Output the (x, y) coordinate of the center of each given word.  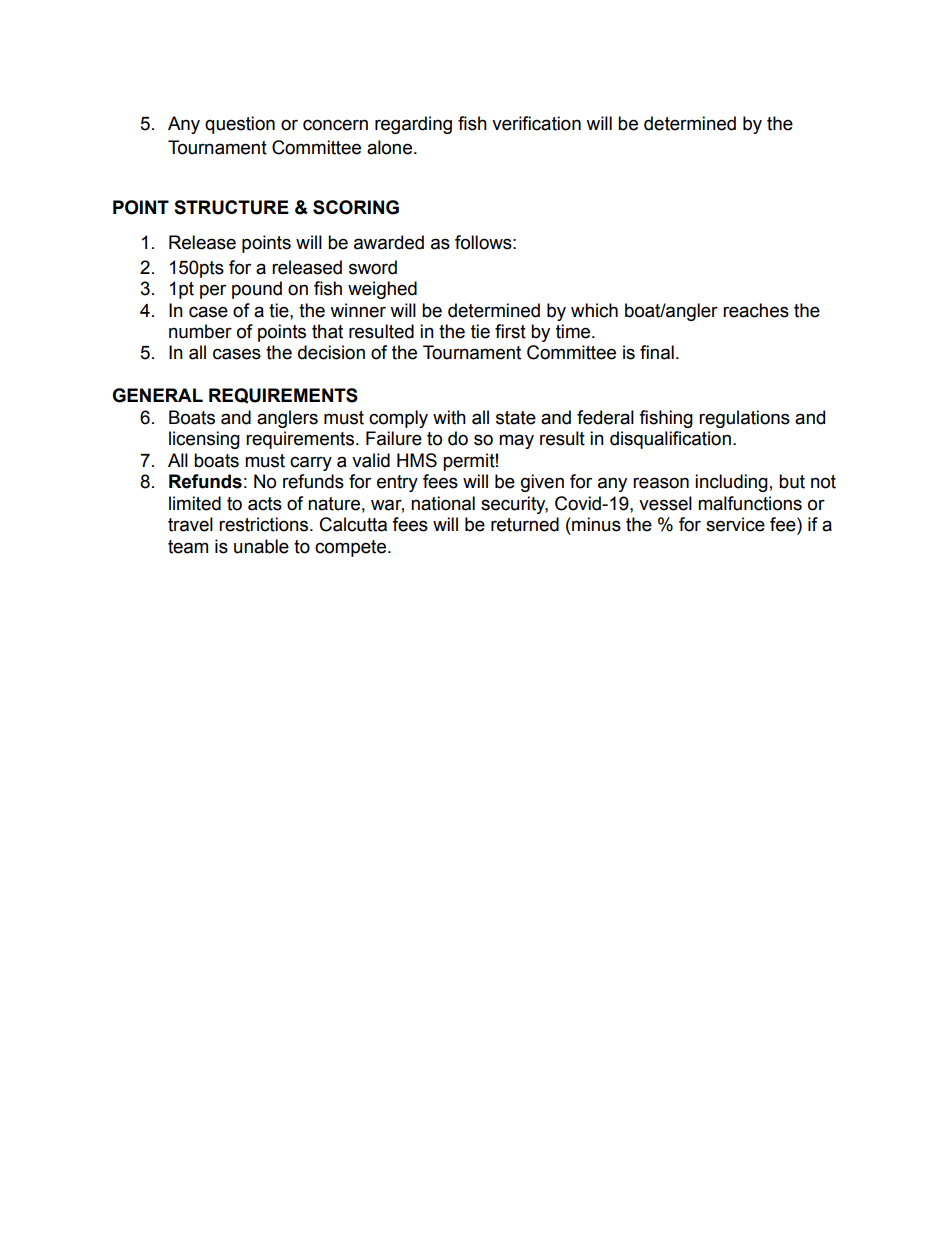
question (240, 125)
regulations (744, 419)
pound (257, 290)
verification (536, 123)
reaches (756, 310)
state (516, 418)
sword (373, 267)
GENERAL (157, 395)
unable (261, 546)
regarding (413, 125)
